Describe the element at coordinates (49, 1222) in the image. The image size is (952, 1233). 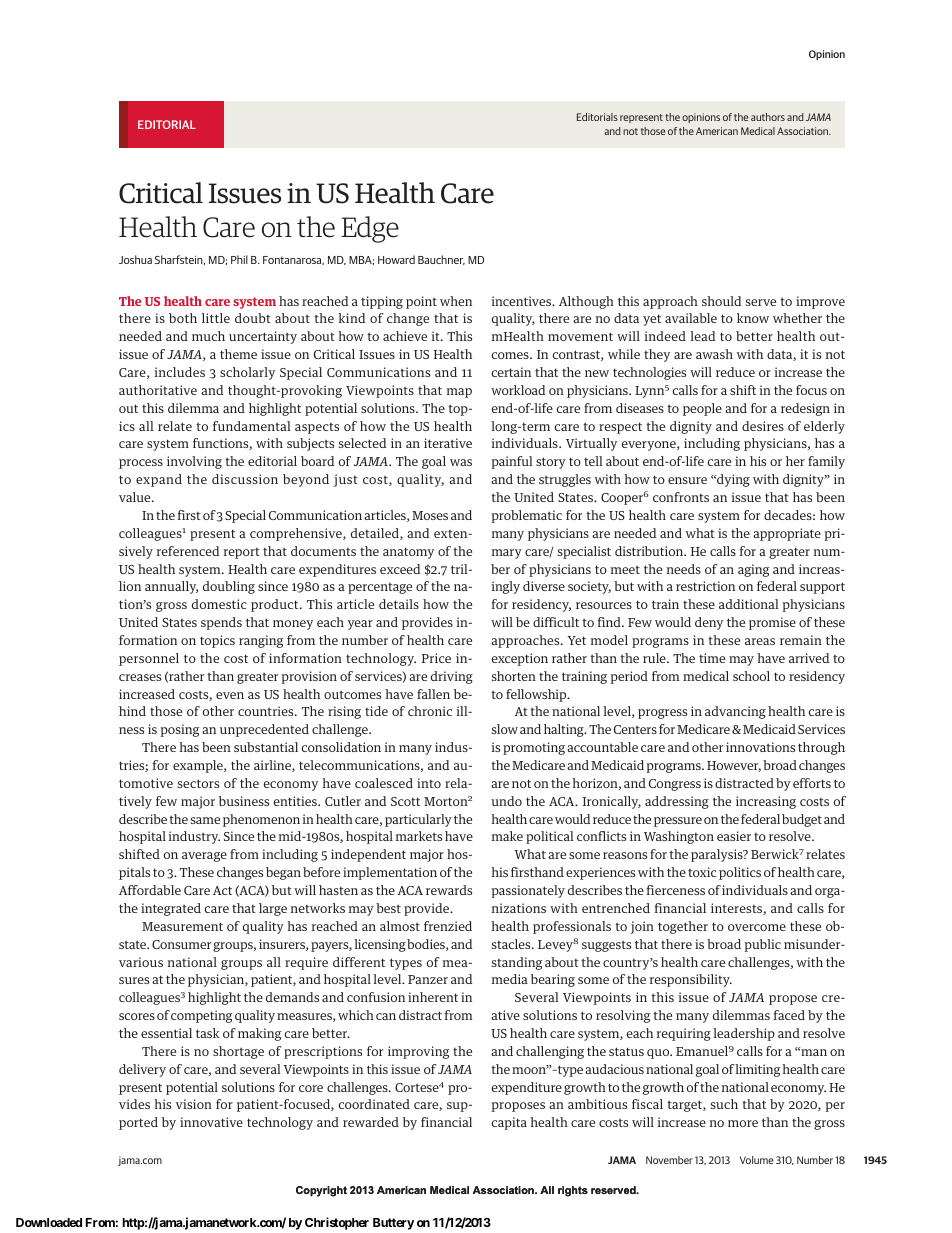
I see `Downloaded` at that location.
